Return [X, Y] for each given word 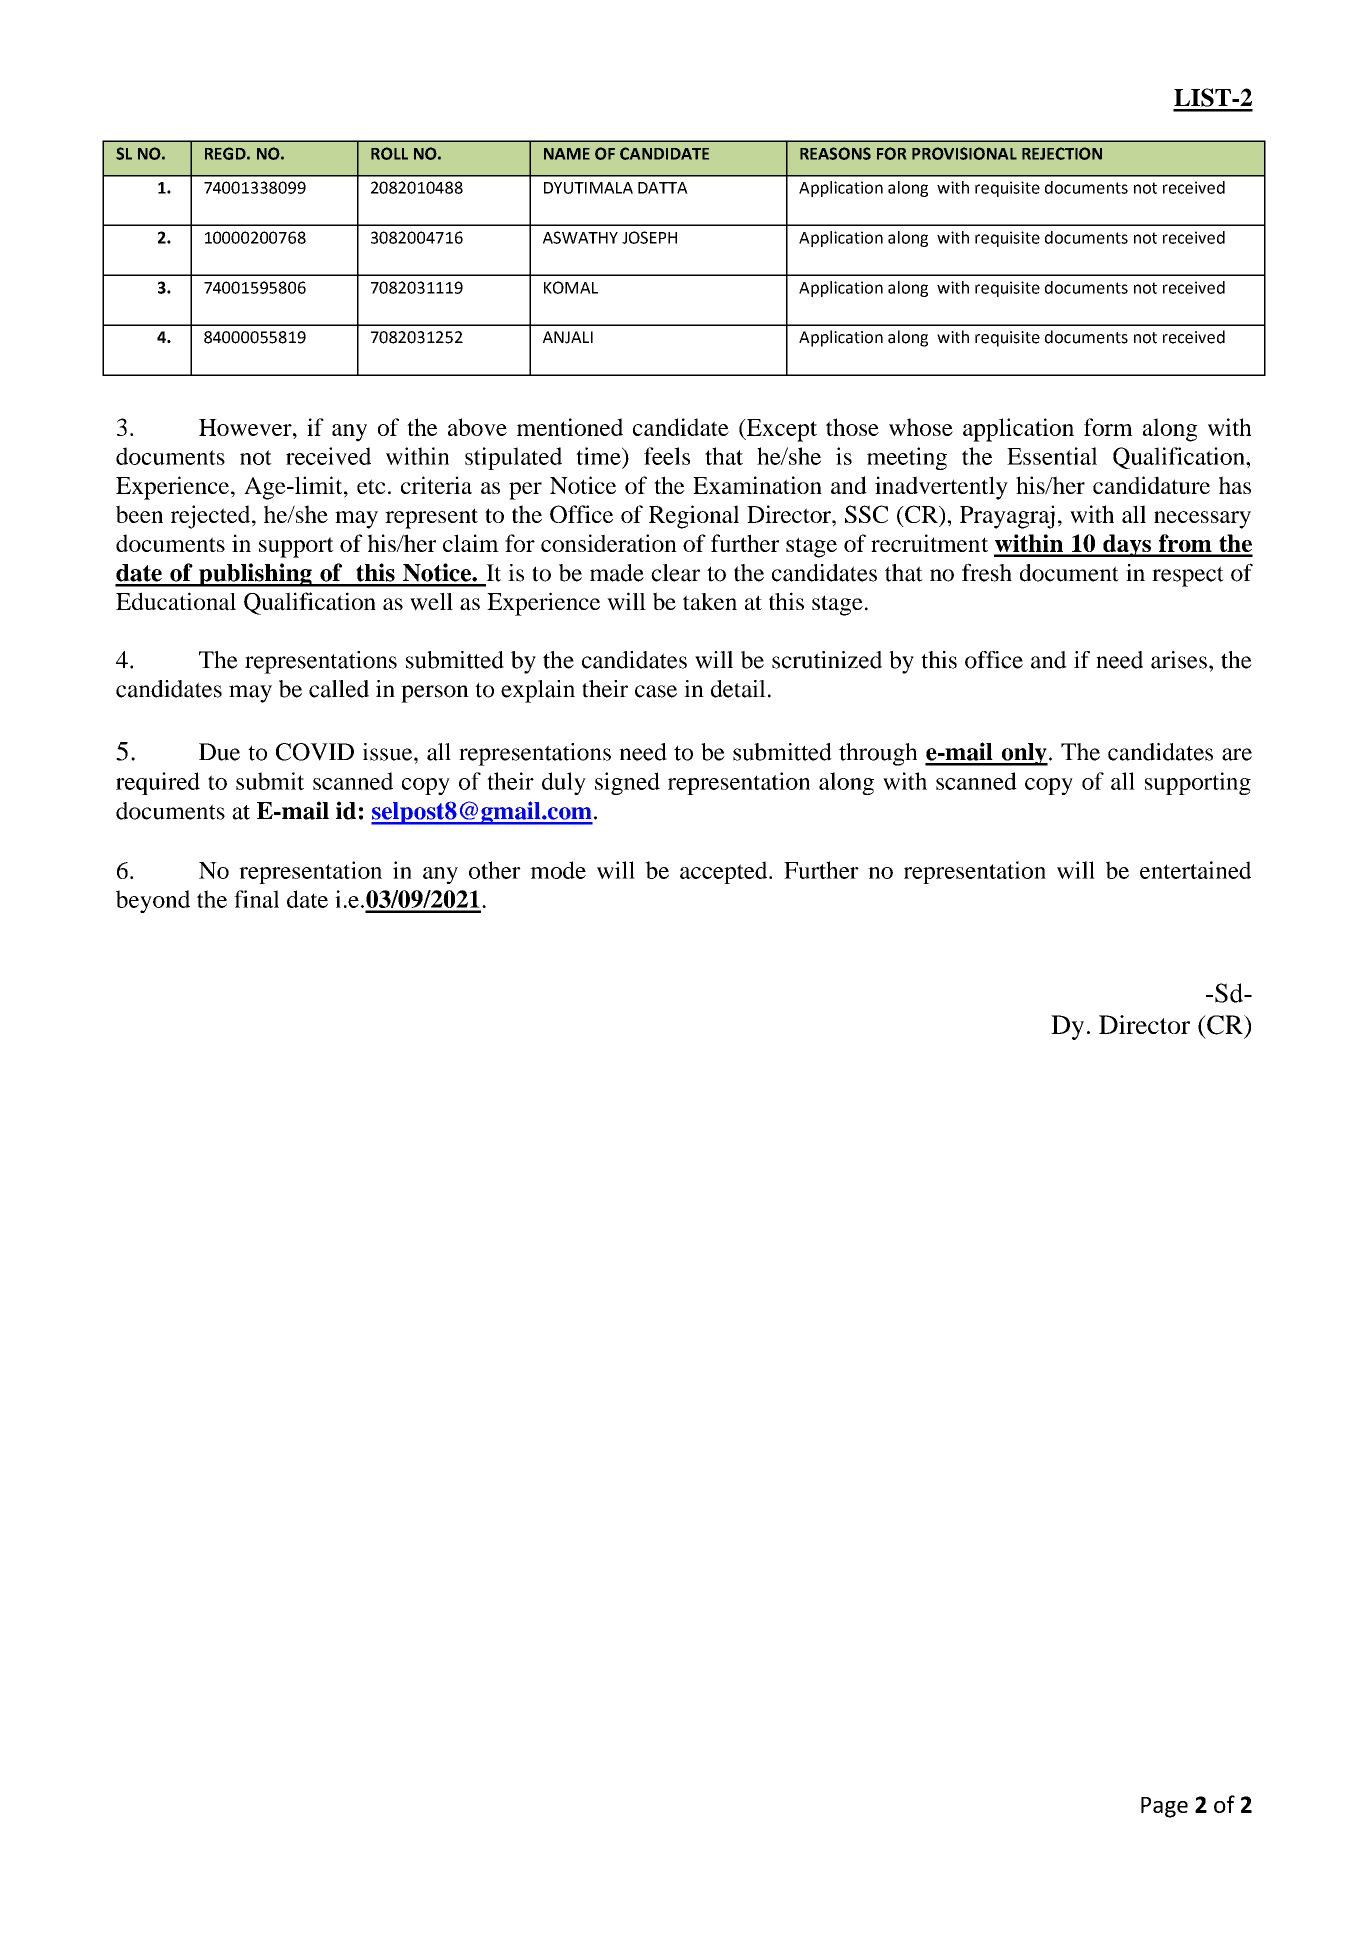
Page [1164, 1807]
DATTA [663, 188]
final [256, 899]
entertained [1195, 870]
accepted [725, 872]
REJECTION [1062, 153]
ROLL [389, 153]
